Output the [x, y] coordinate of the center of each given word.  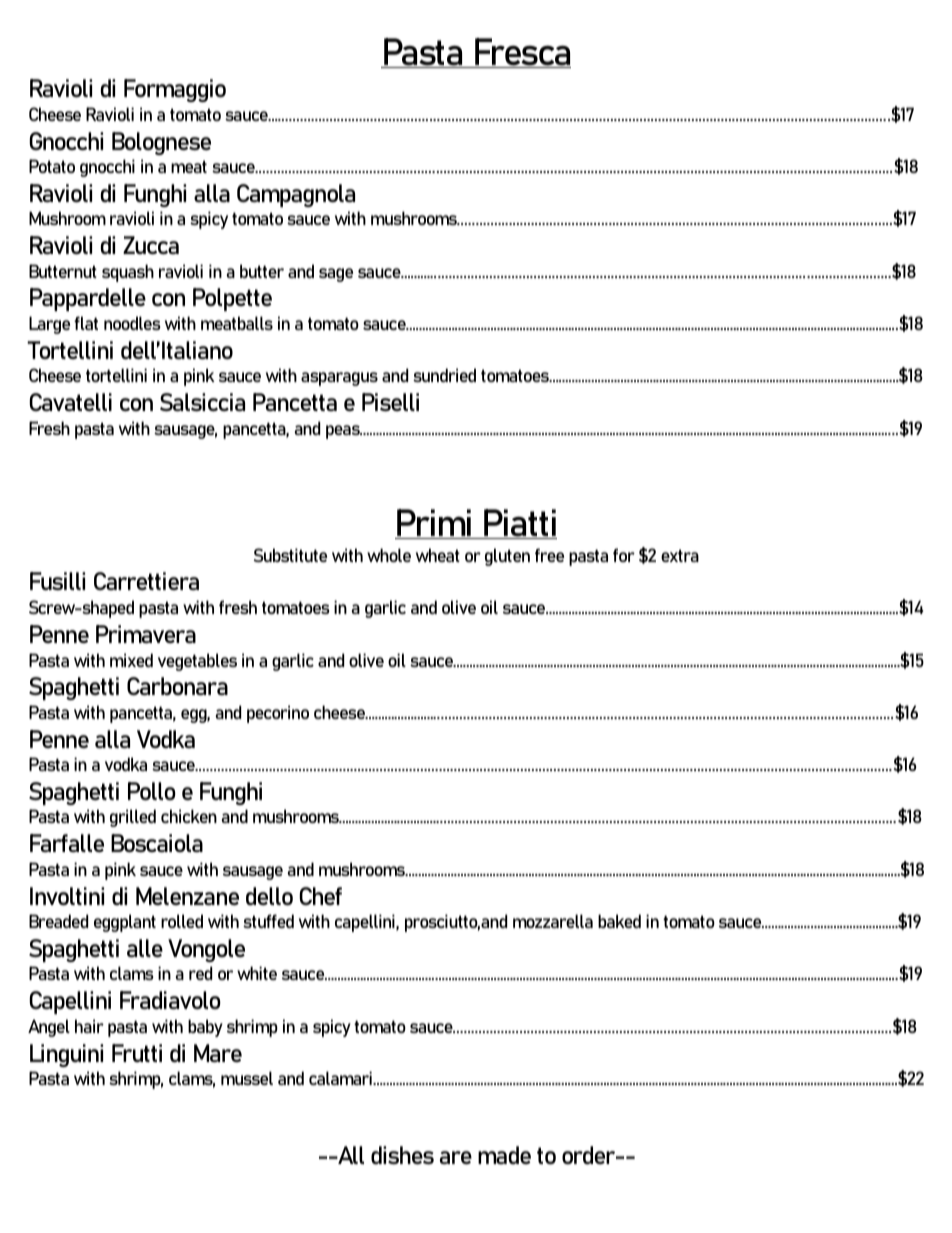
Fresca [522, 53]
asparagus [339, 379]
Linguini [66, 1055]
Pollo [152, 791]
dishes [402, 1155]
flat [86, 323]
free [549, 555]
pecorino [278, 714]
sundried [444, 375]
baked [619, 921]
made [504, 1155]
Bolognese [161, 143]
